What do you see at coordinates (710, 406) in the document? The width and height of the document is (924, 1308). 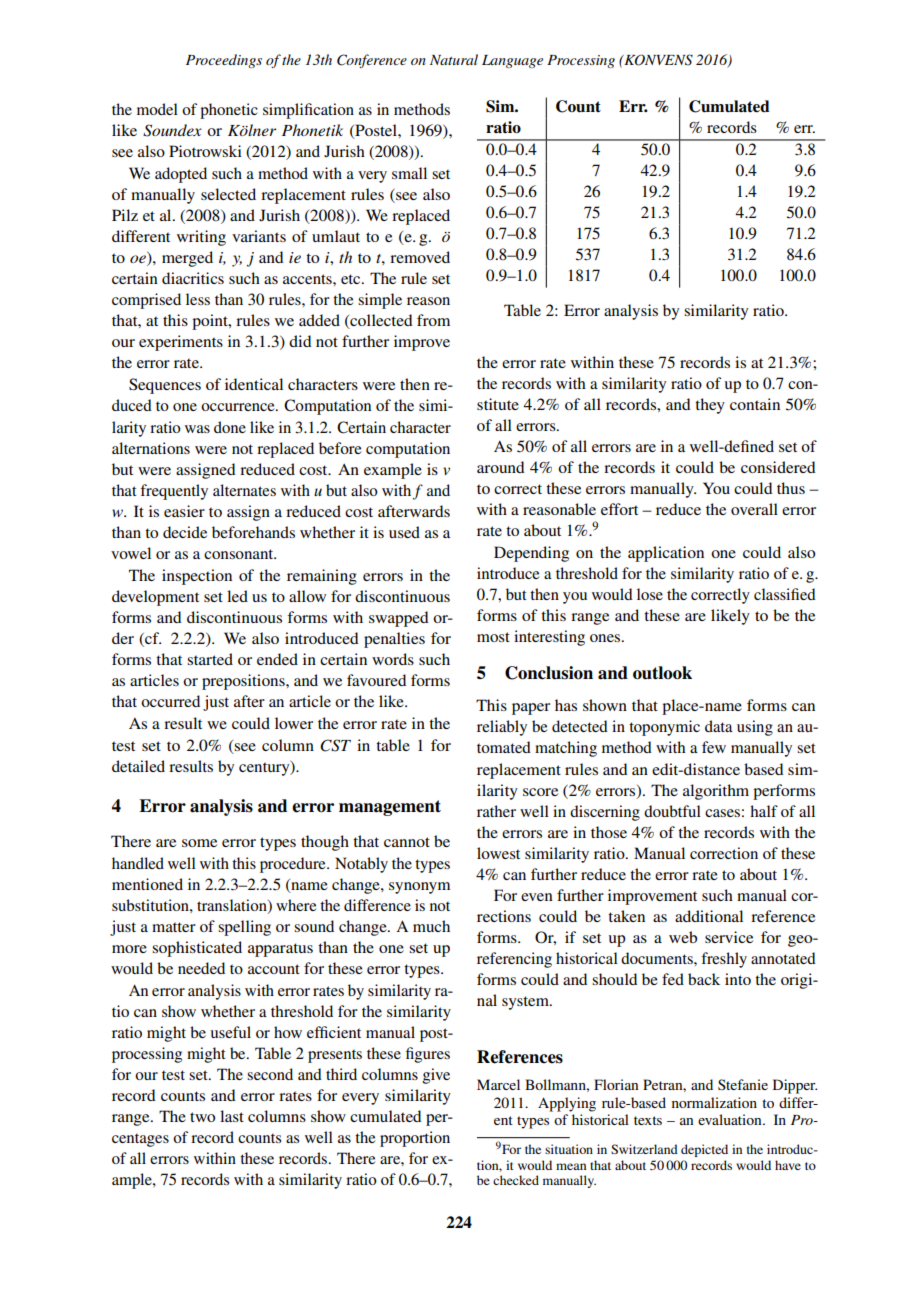 I see `they` at bounding box center [710, 406].
